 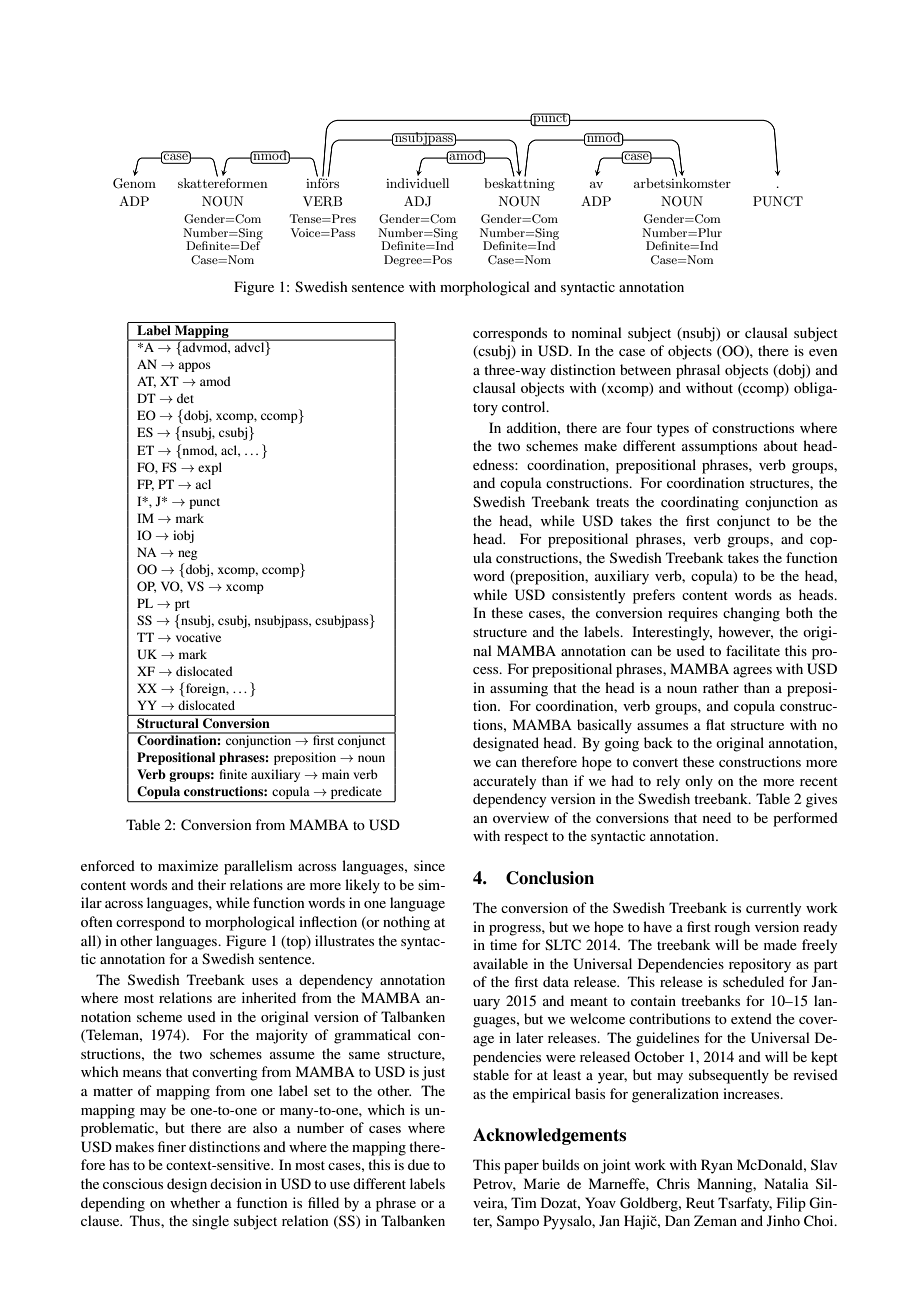 What do you see at coordinates (588, 596) in the screenshot?
I see `consistently` at bounding box center [588, 596].
